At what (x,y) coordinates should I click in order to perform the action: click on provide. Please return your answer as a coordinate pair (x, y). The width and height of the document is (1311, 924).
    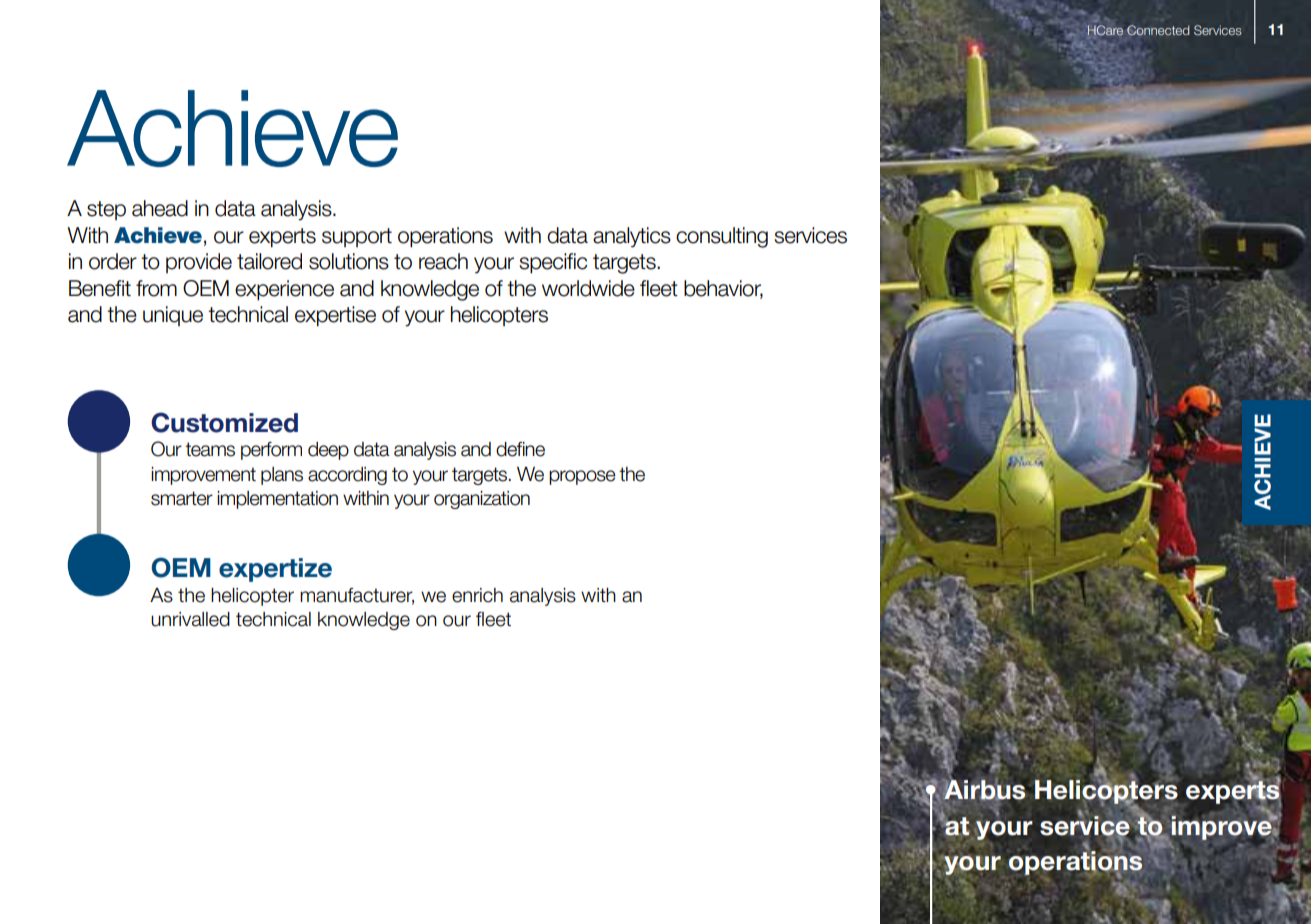
    Looking at the image, I should click on (199, 263).
